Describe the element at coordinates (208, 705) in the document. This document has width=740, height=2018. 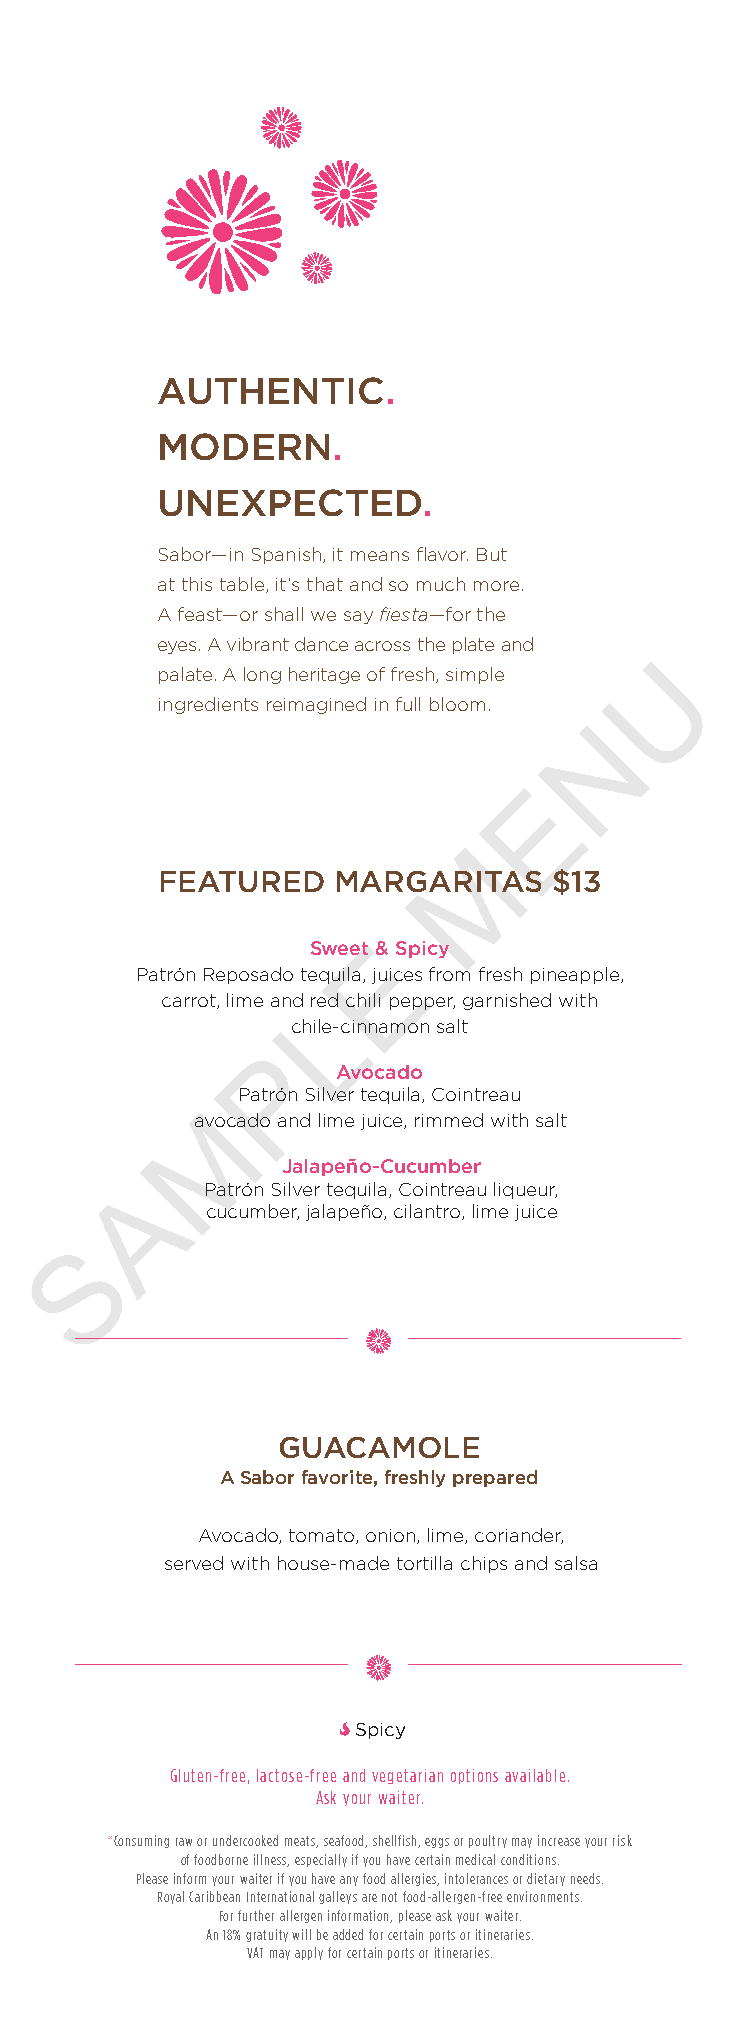
I see `ingredients` at that location.
